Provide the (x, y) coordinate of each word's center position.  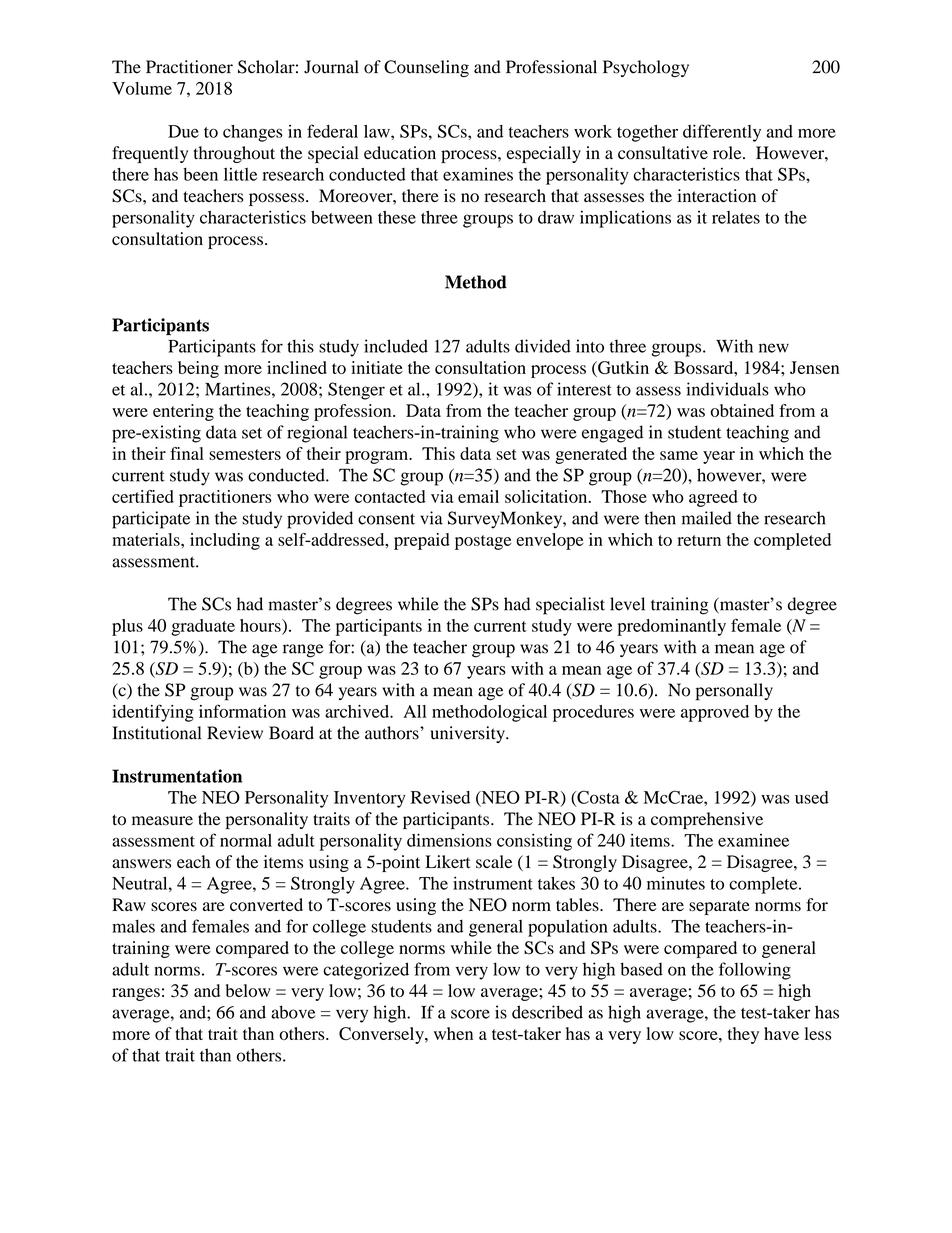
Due (183, 131)
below (248, 990)
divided (543, 346)
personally (734, 692)
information (242, 711)
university (468, 734)
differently (722, 133)
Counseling (426, 68)
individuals (727, 389)
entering (183, 412)
